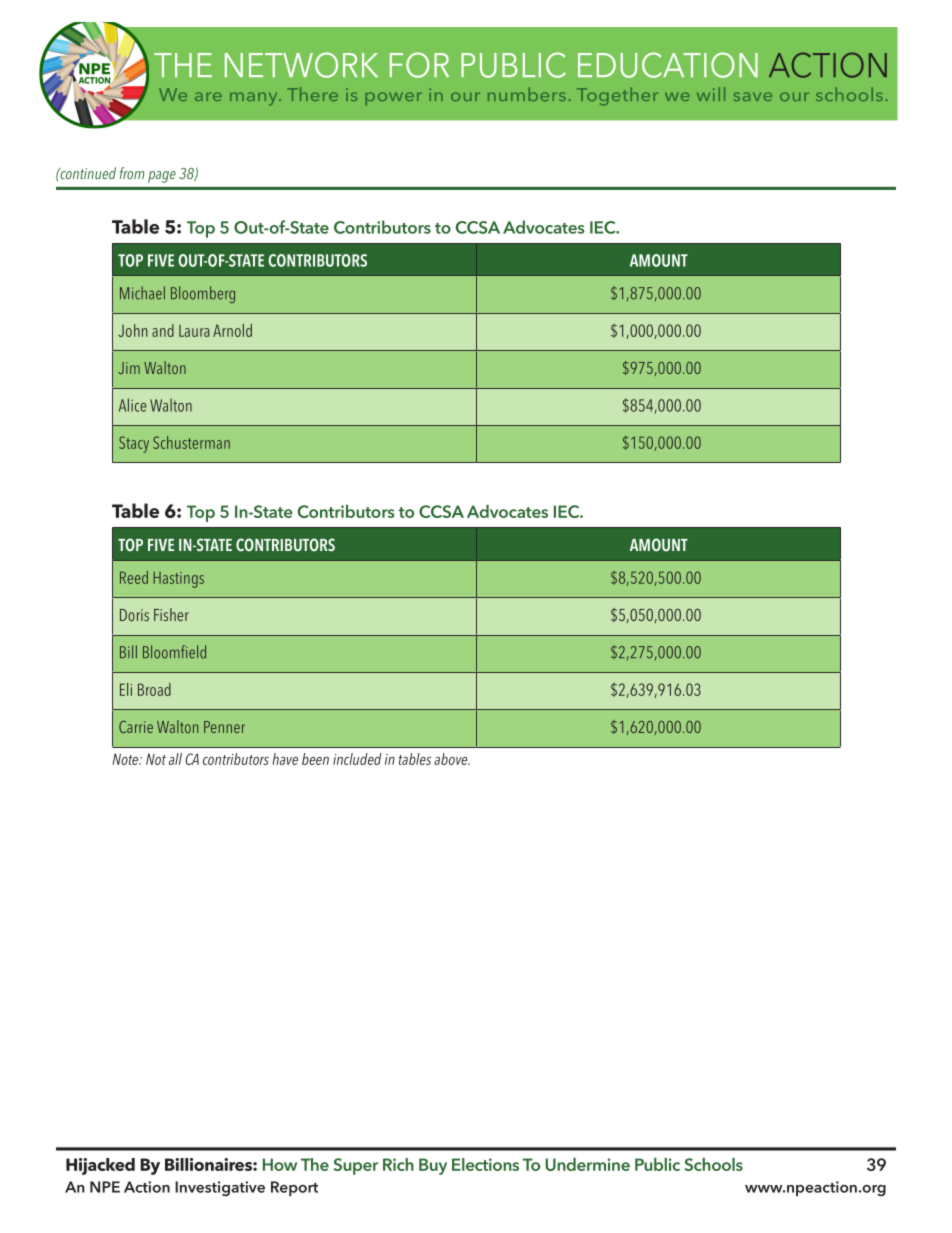 This image has height=1233, width=952. I want to click on are, so click(208, 96).
